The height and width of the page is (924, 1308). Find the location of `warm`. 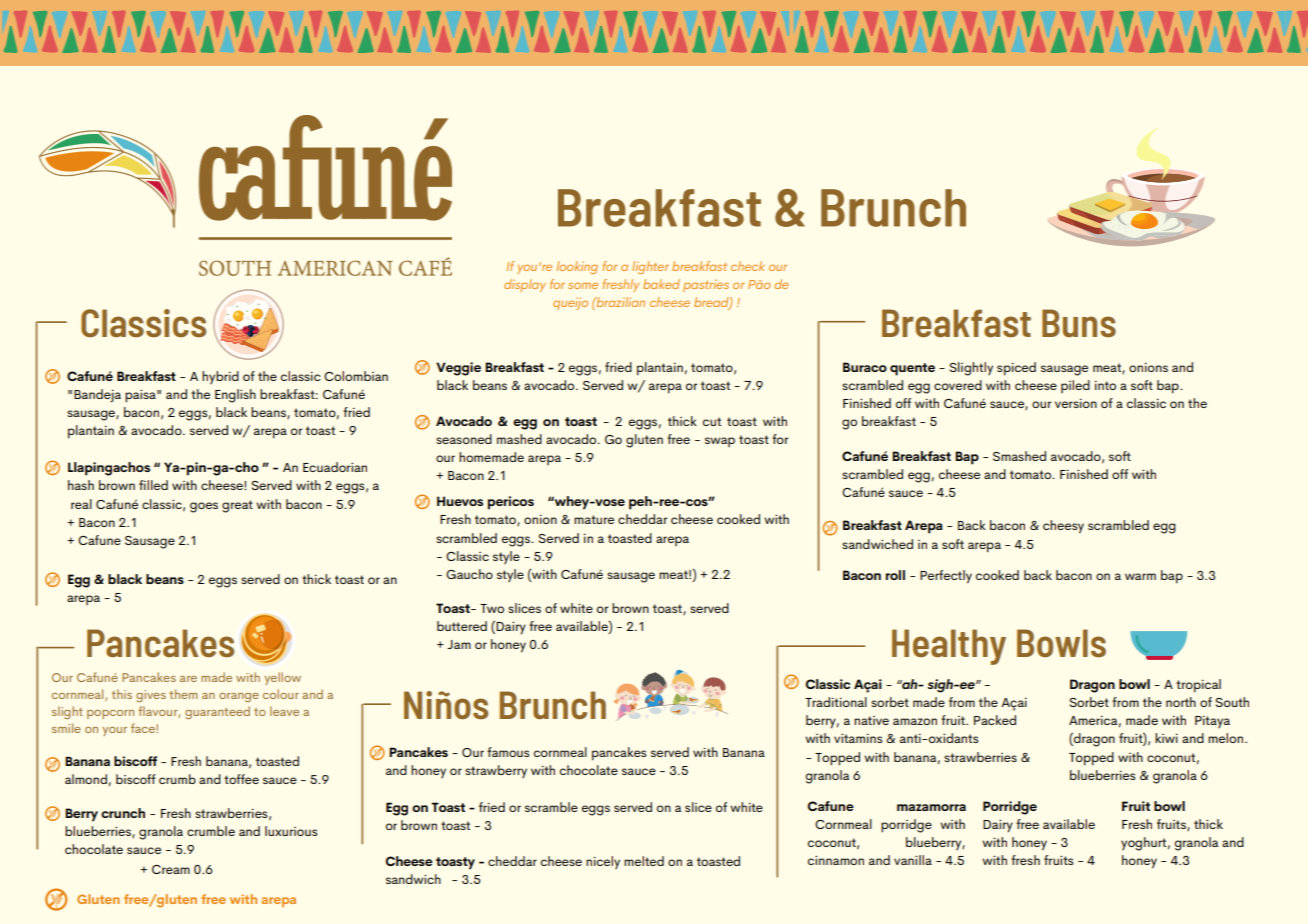

warm is located at coordinates (1140, 576).
